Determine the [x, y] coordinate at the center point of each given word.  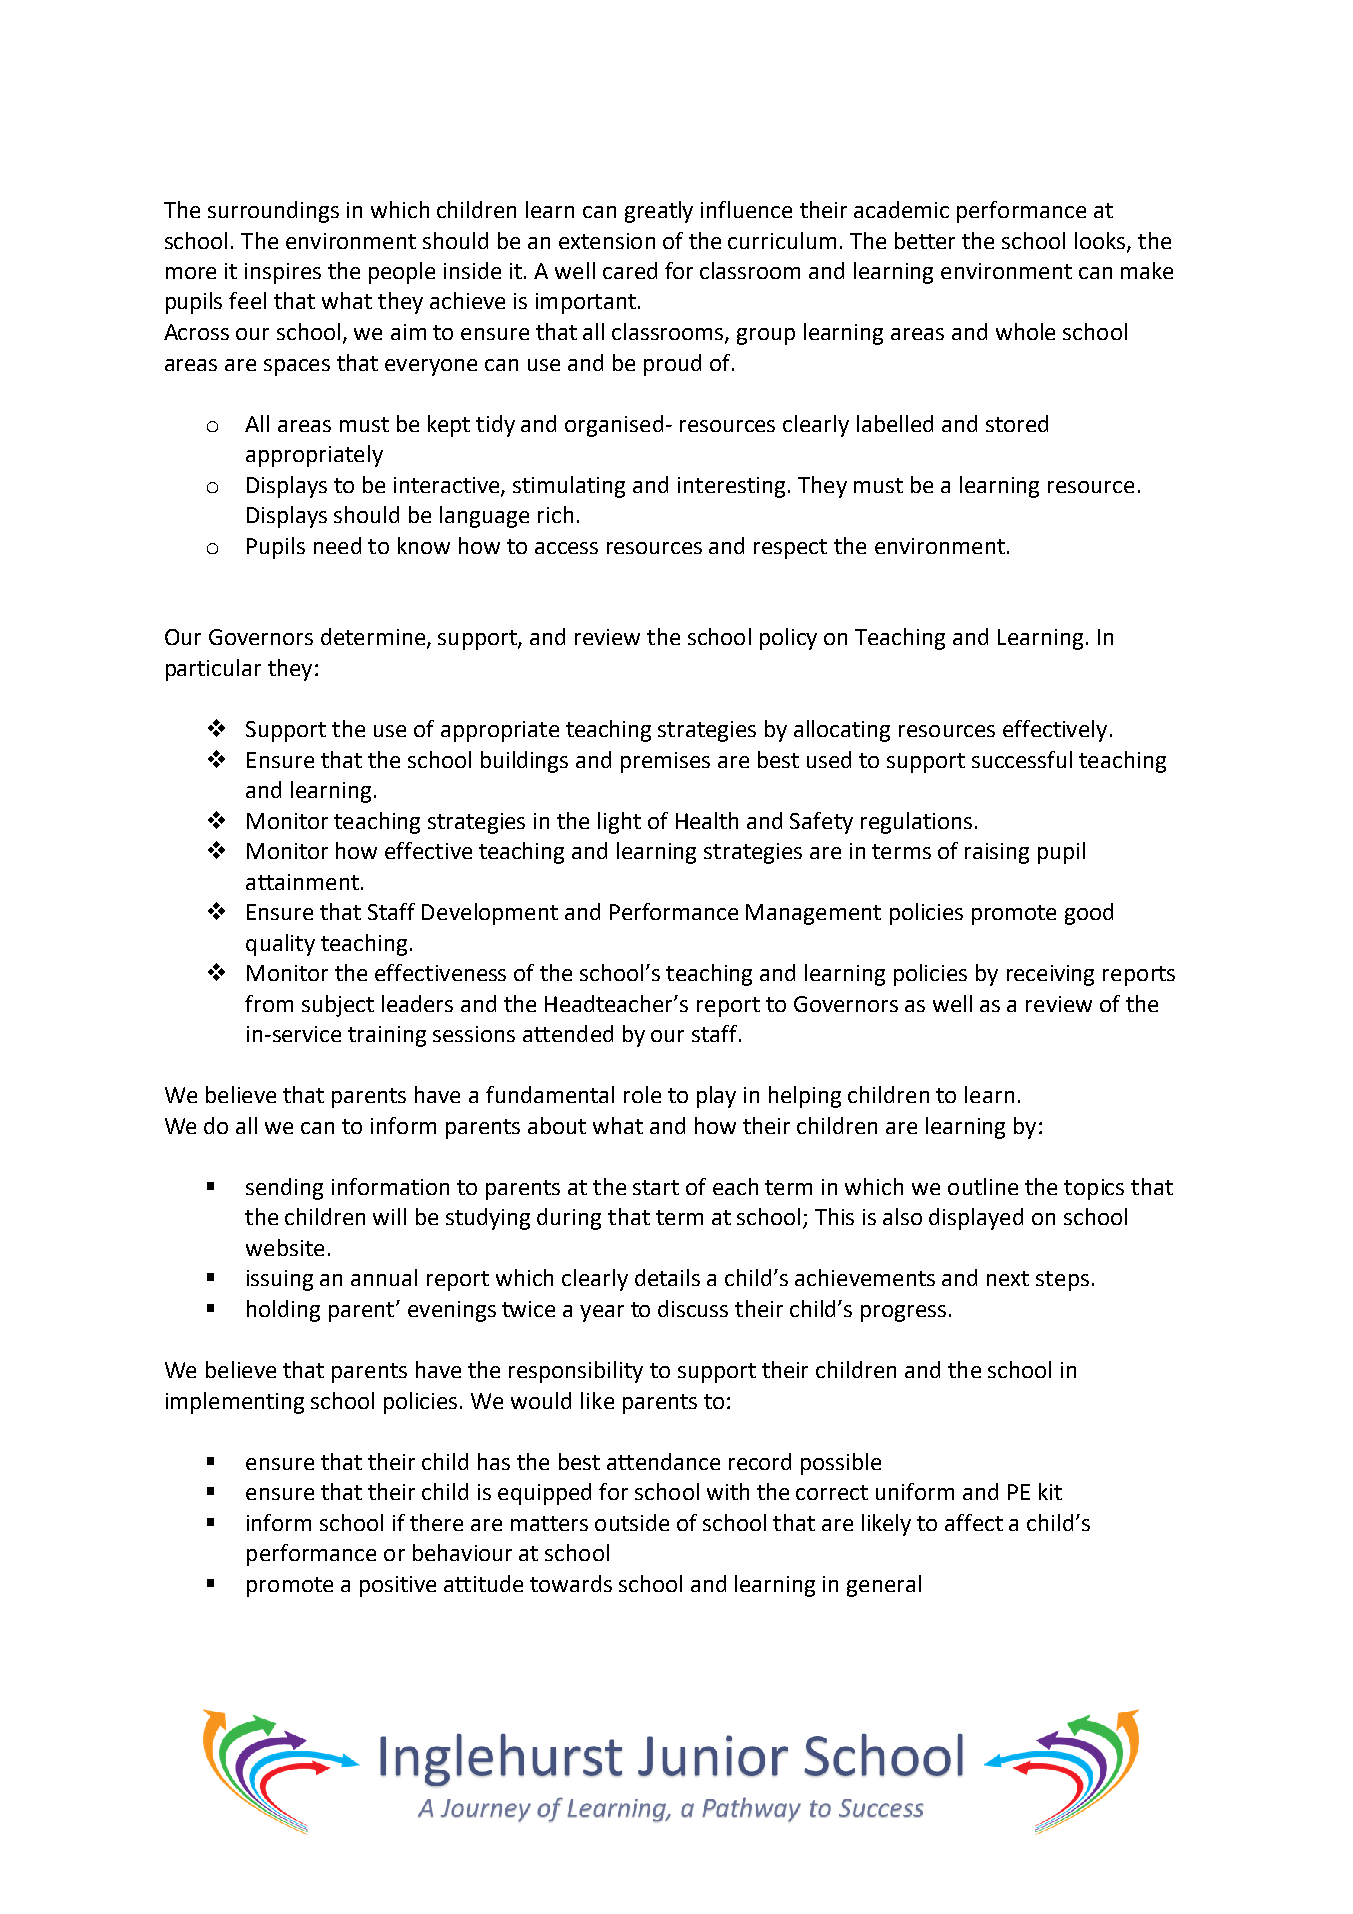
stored [1017, 423]
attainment [302, 882]
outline [983, 1186]
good [1089, 914]
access [566, 548]
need [337, 545]
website [285, 1247]
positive [398, 1586]
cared [630, 270]
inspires [283, 273]
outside [632, 1522]
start [656, 1187]
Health [707, 820]
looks [1101, 241]
